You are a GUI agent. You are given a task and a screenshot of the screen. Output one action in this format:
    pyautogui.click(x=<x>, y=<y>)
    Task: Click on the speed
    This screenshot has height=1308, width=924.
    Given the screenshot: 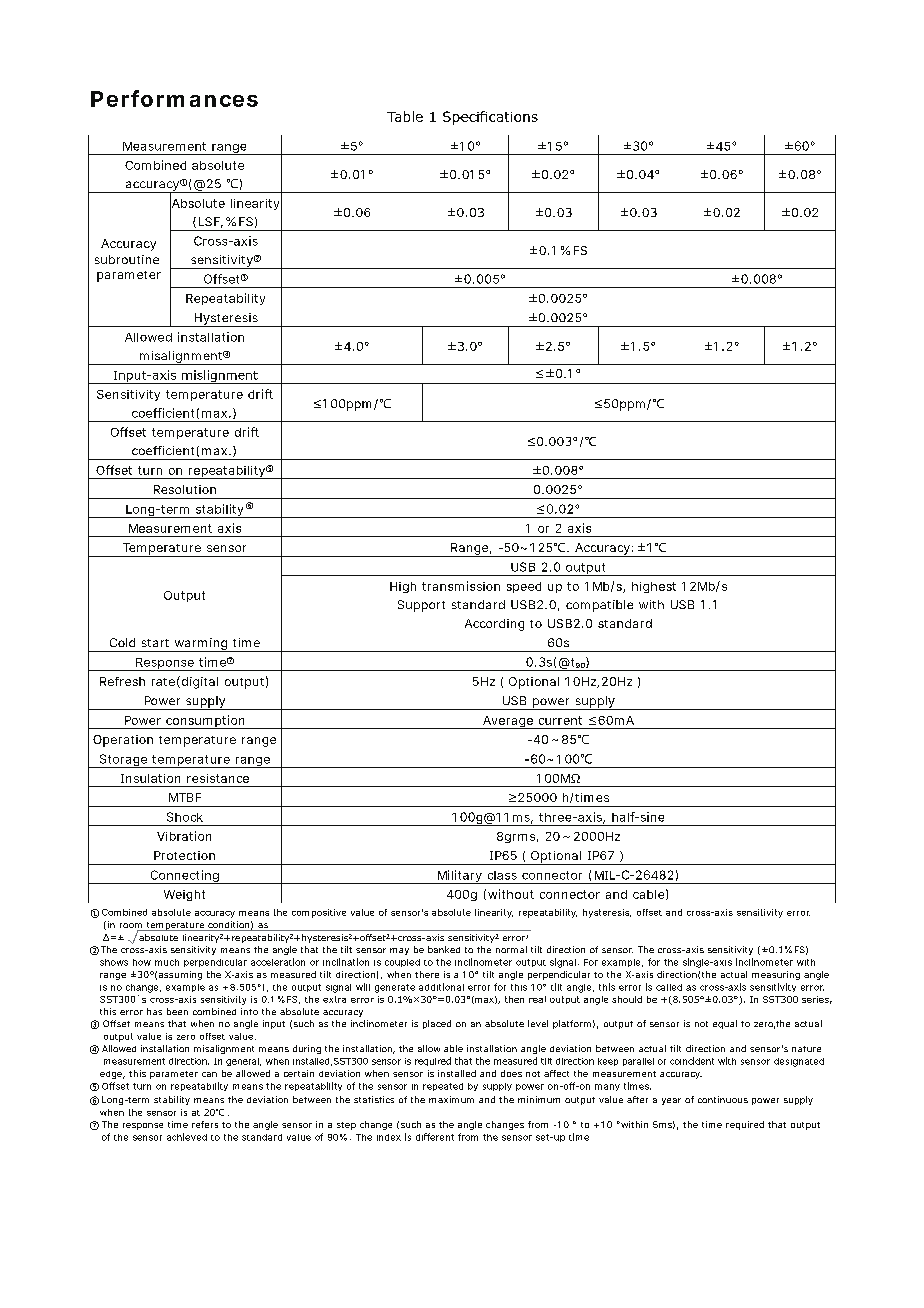 What is the action you would take?
    pyautogui.click(x=524, y=587)
